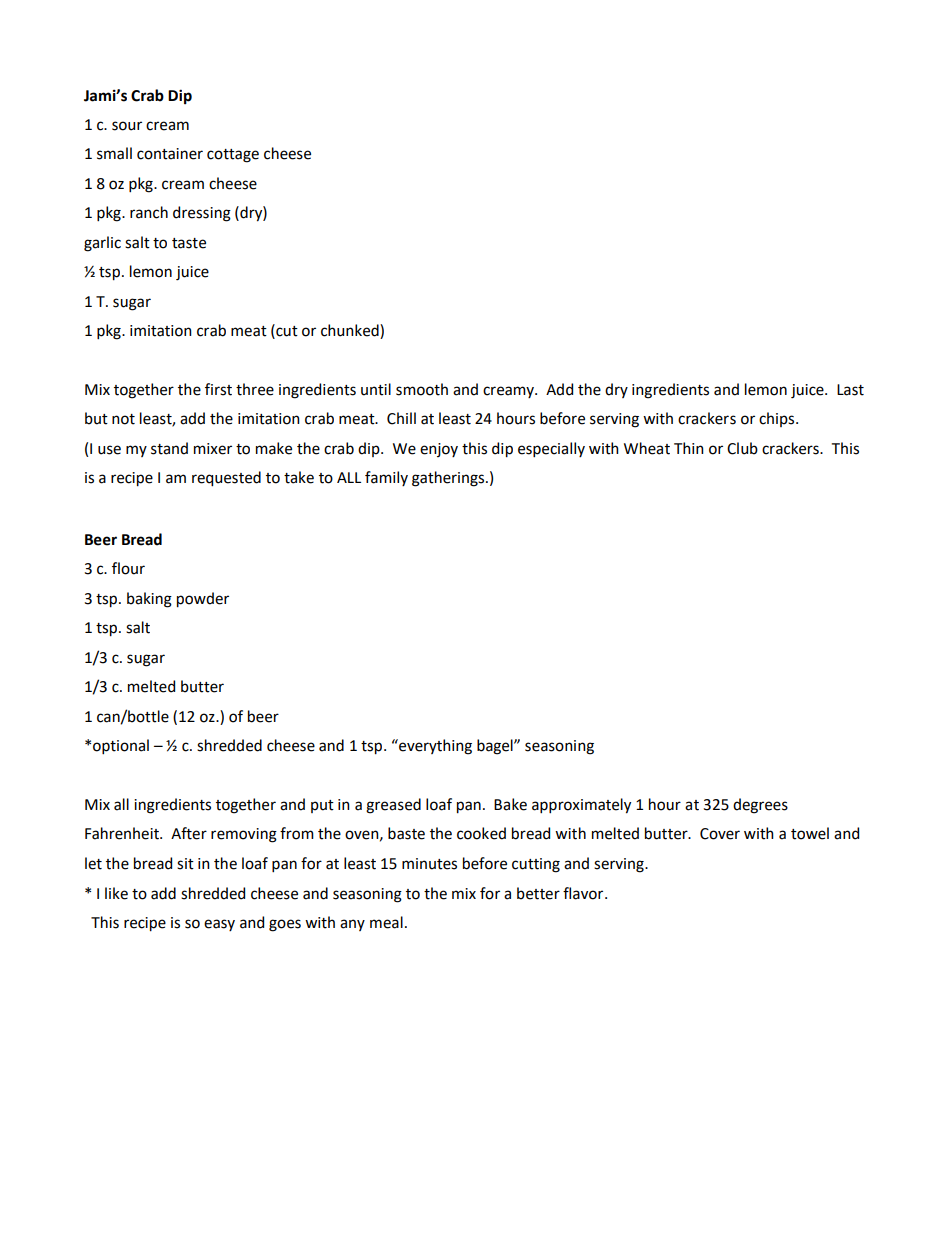 The image size is (952, 1233). Describe the element at coordinates (219, 925) in the document. I see `easy` at that location.
